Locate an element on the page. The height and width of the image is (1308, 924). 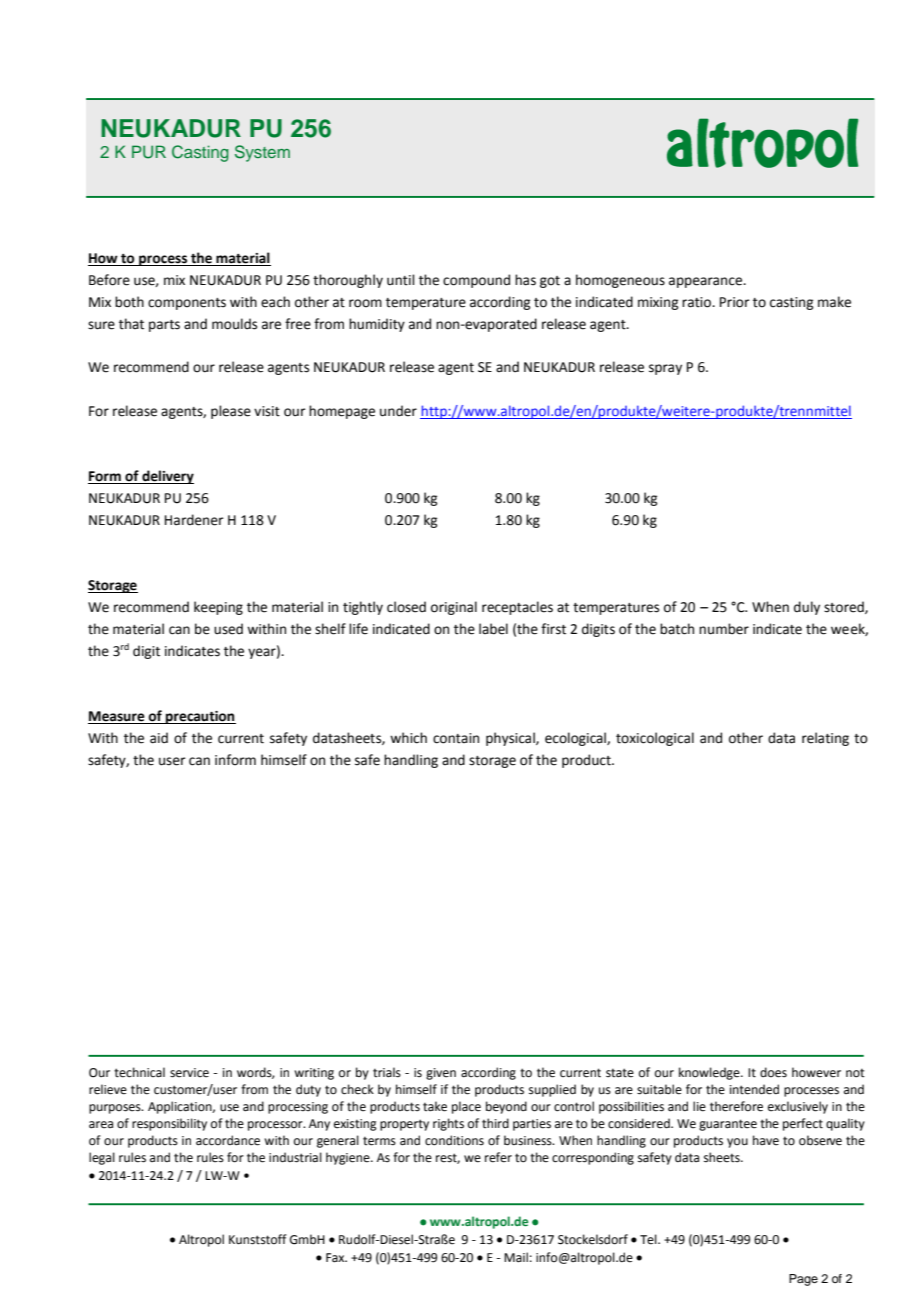
appearance is located at coordinates (706, 282).
